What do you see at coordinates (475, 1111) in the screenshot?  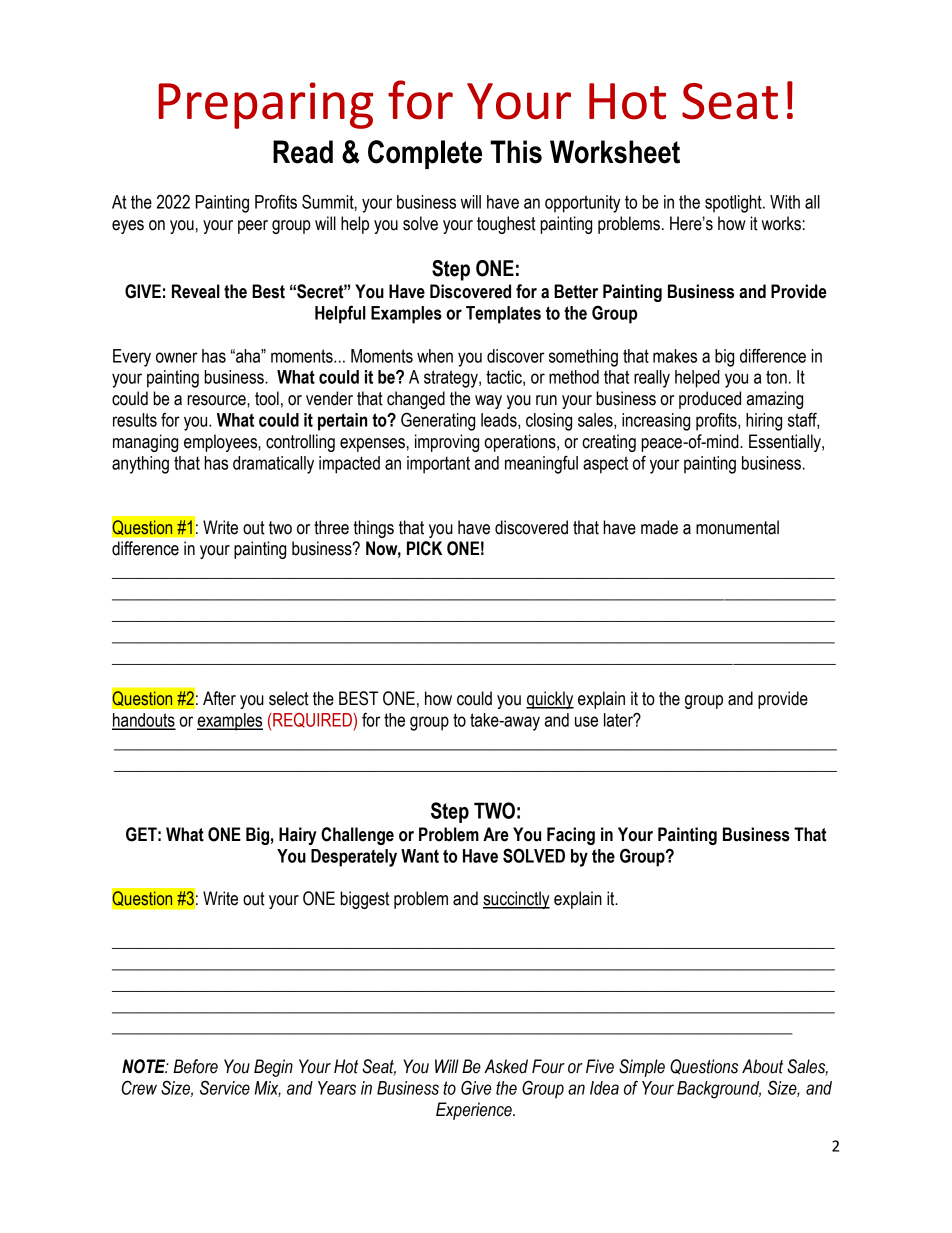 I see `Experience` at bounding box center [475, 1111].
